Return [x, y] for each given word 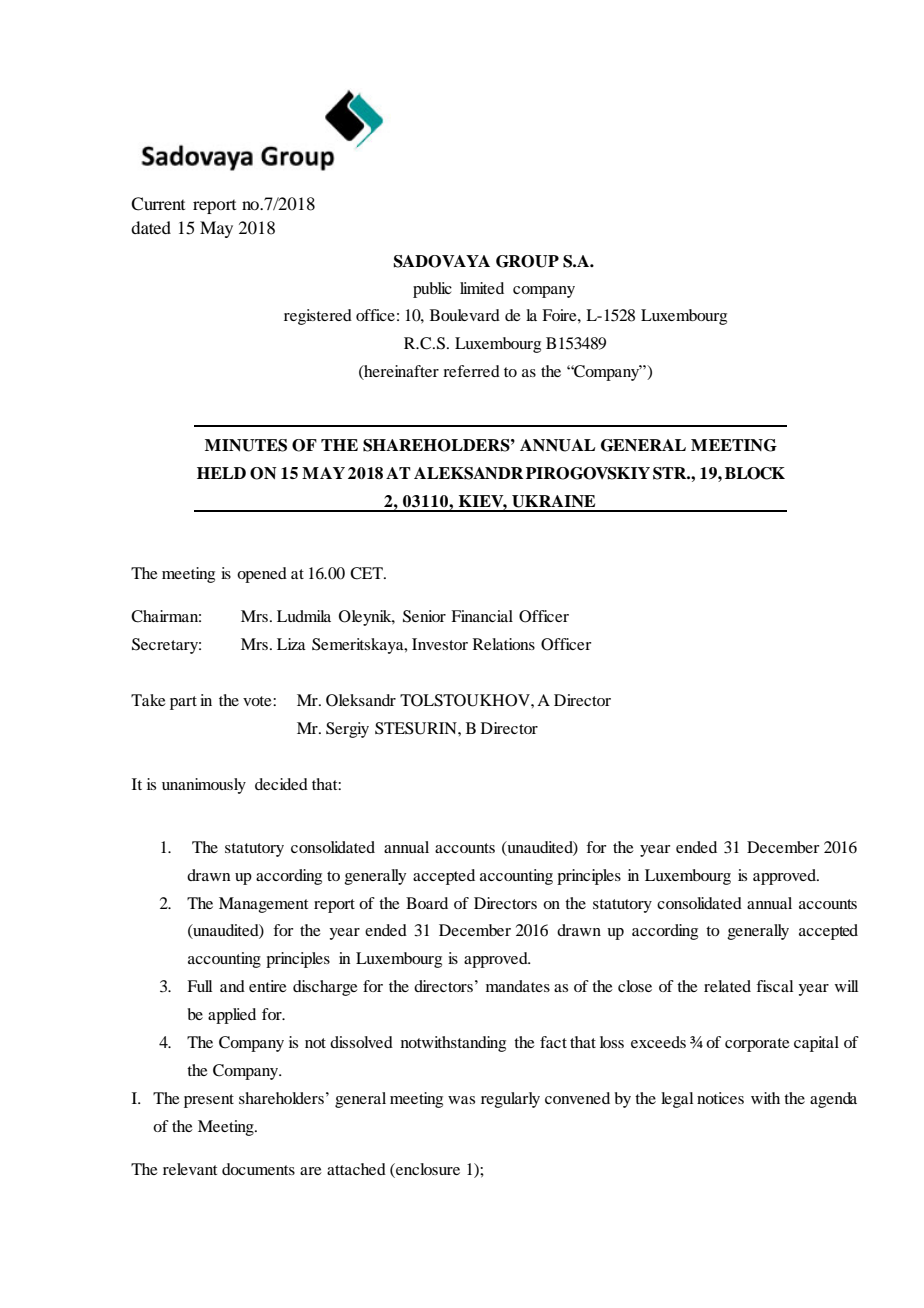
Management [263, 905]
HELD [221, 473]
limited [482, 288]
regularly [510, 1100]
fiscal [774, 986]
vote [258, 701]
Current [158, 204]
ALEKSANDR [468, 473]
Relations [504, 644]
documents [258, 1169]
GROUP [527, 261]
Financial [482, 616]
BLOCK [755, 473]
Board [427, 903]
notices [720, 1098]
